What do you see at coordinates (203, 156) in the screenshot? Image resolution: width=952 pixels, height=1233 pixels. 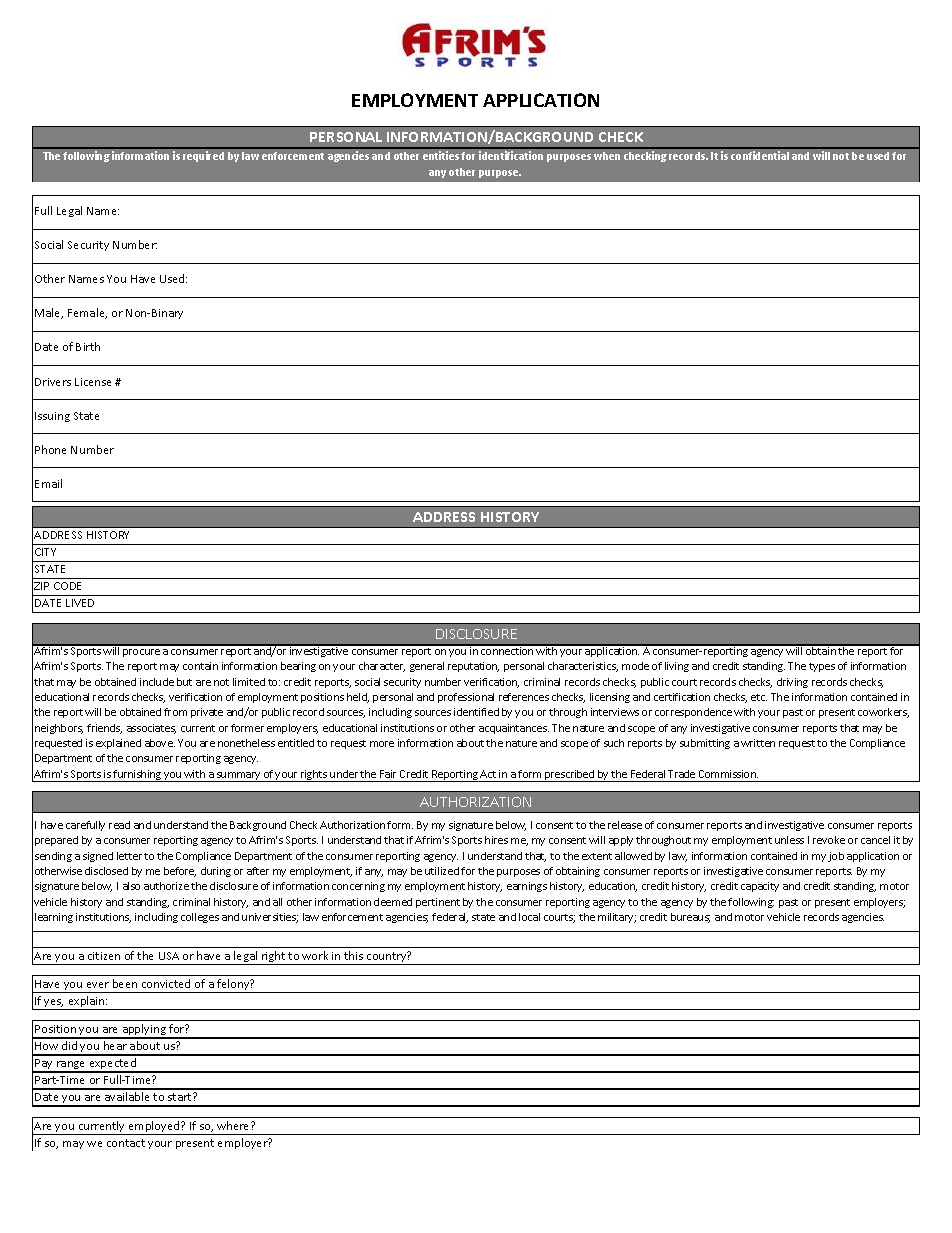 I see `required` at bounding box center [203, 156].
